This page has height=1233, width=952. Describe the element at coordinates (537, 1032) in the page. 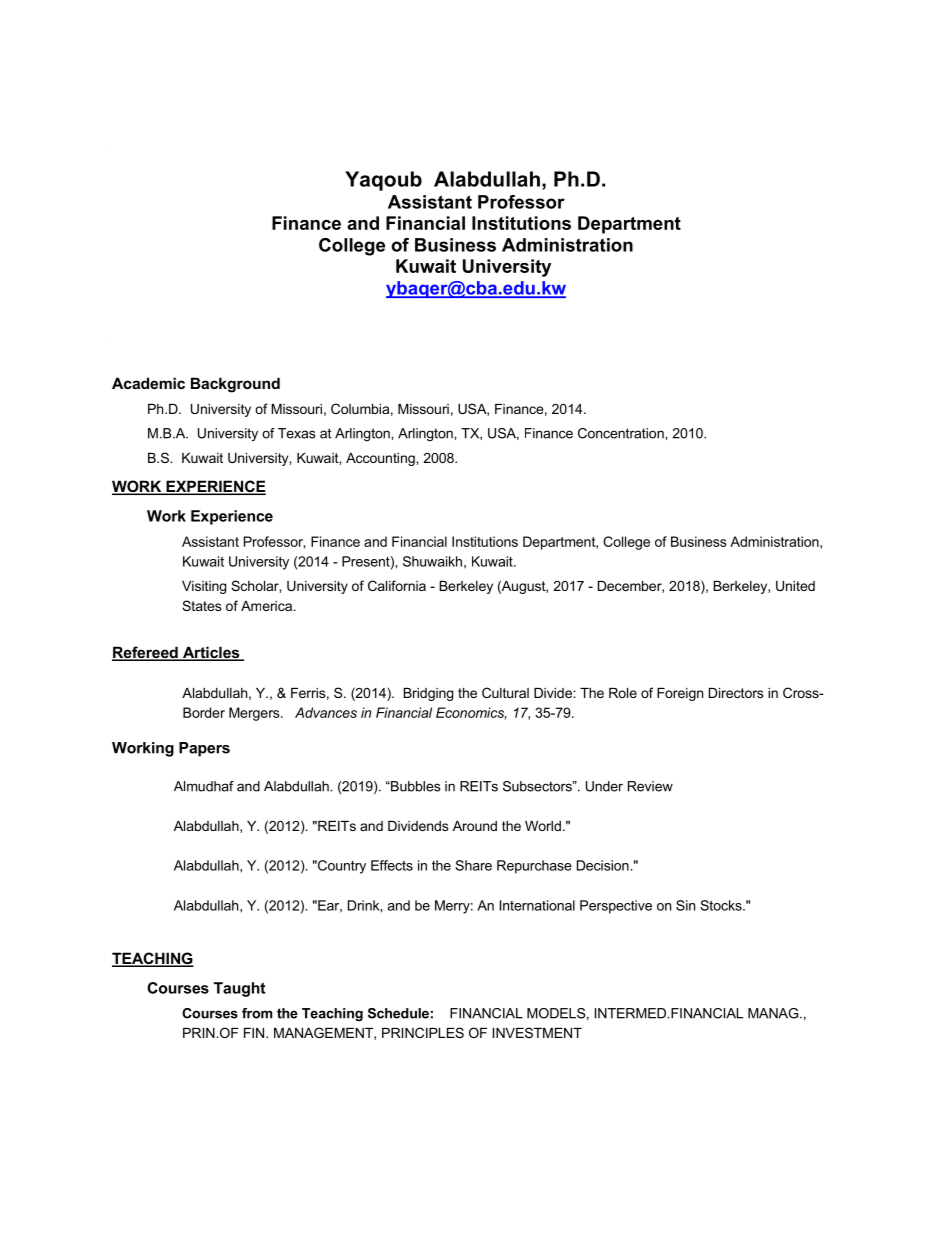

I see `INVESTMENT` at that location.
